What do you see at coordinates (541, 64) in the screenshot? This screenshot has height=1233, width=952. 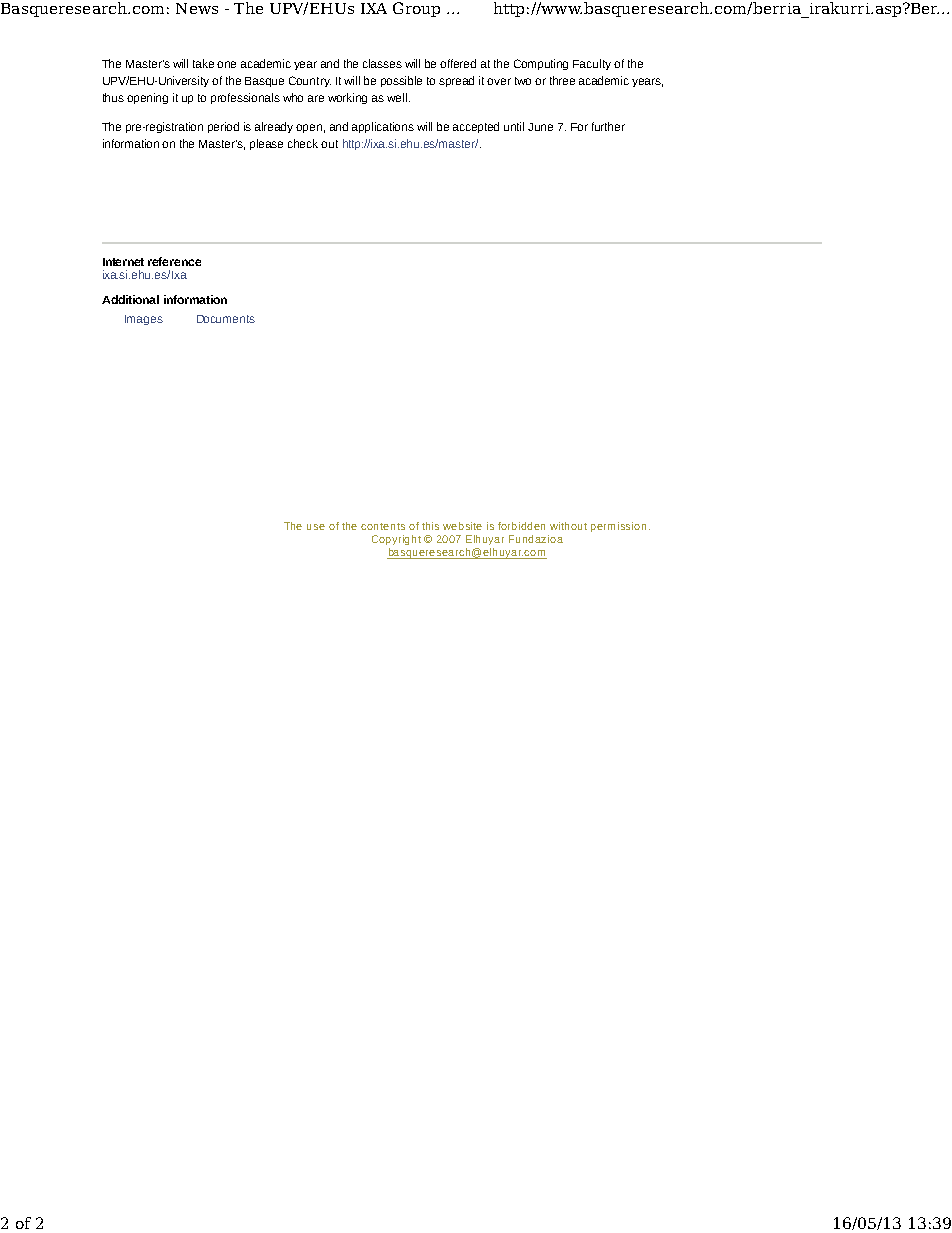 I see `Computing` at bounding box center [541, 64].
